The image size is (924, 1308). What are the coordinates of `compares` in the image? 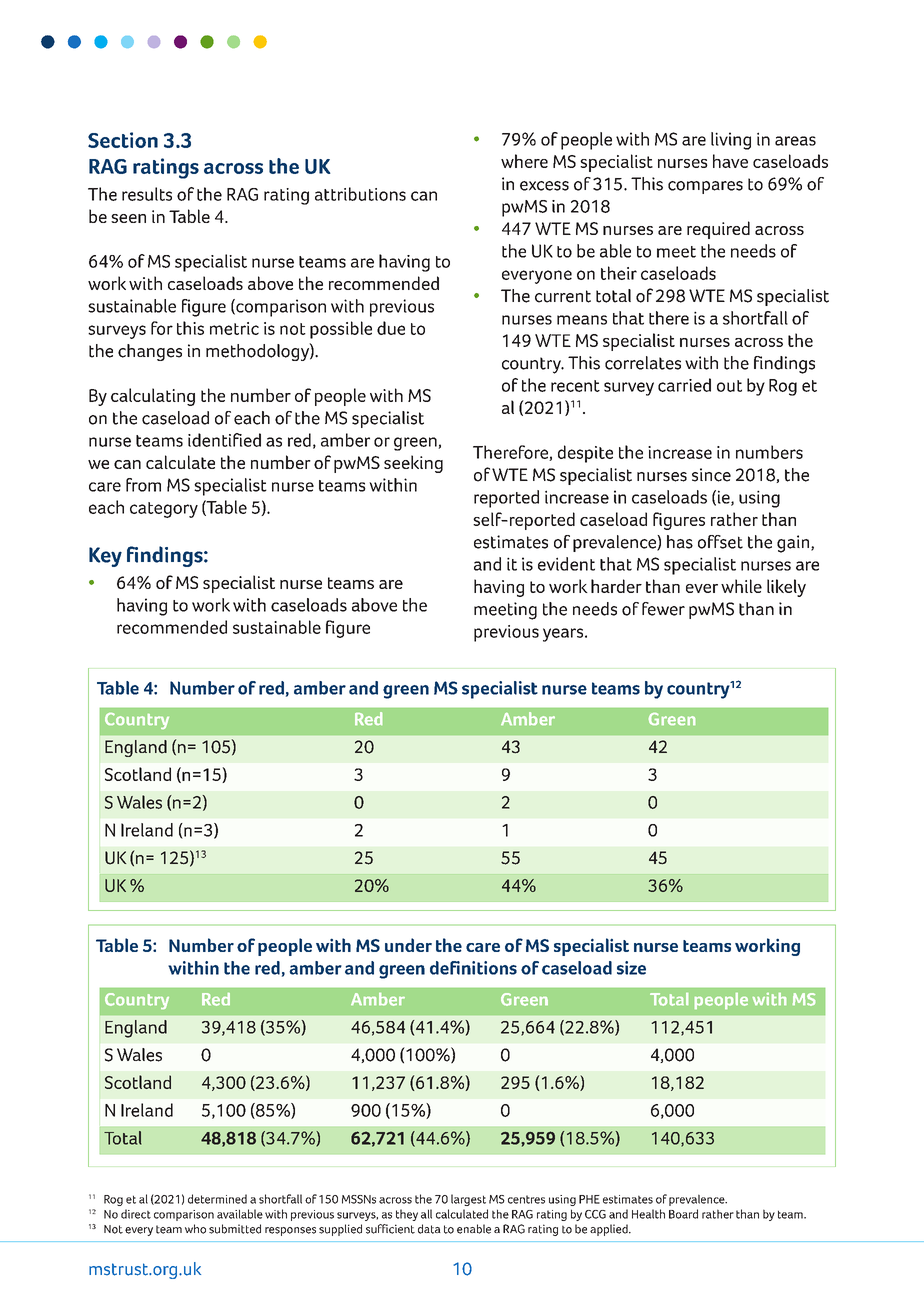 It's located at (705, 187).
